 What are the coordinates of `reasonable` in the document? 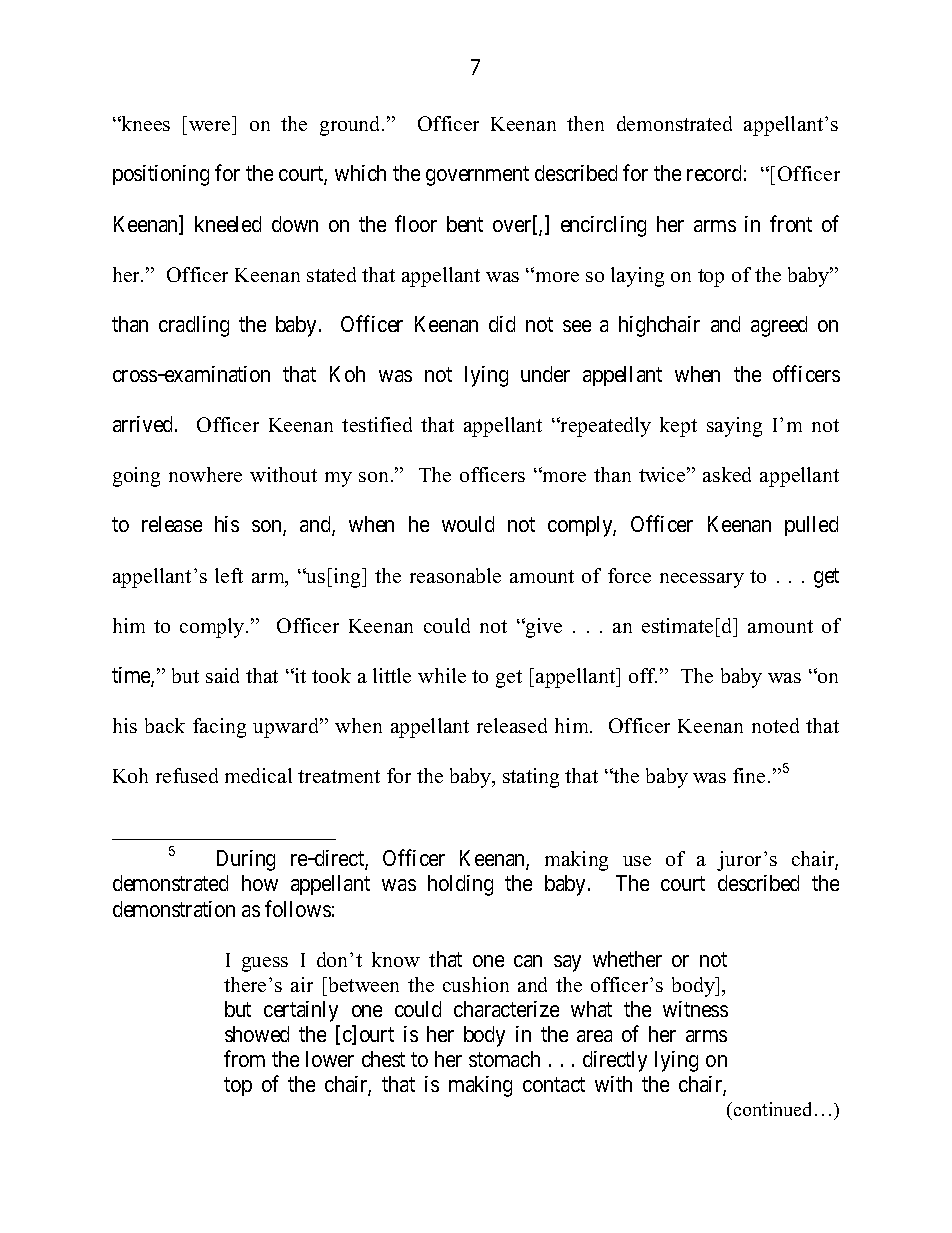 It's located at (455, 575).
